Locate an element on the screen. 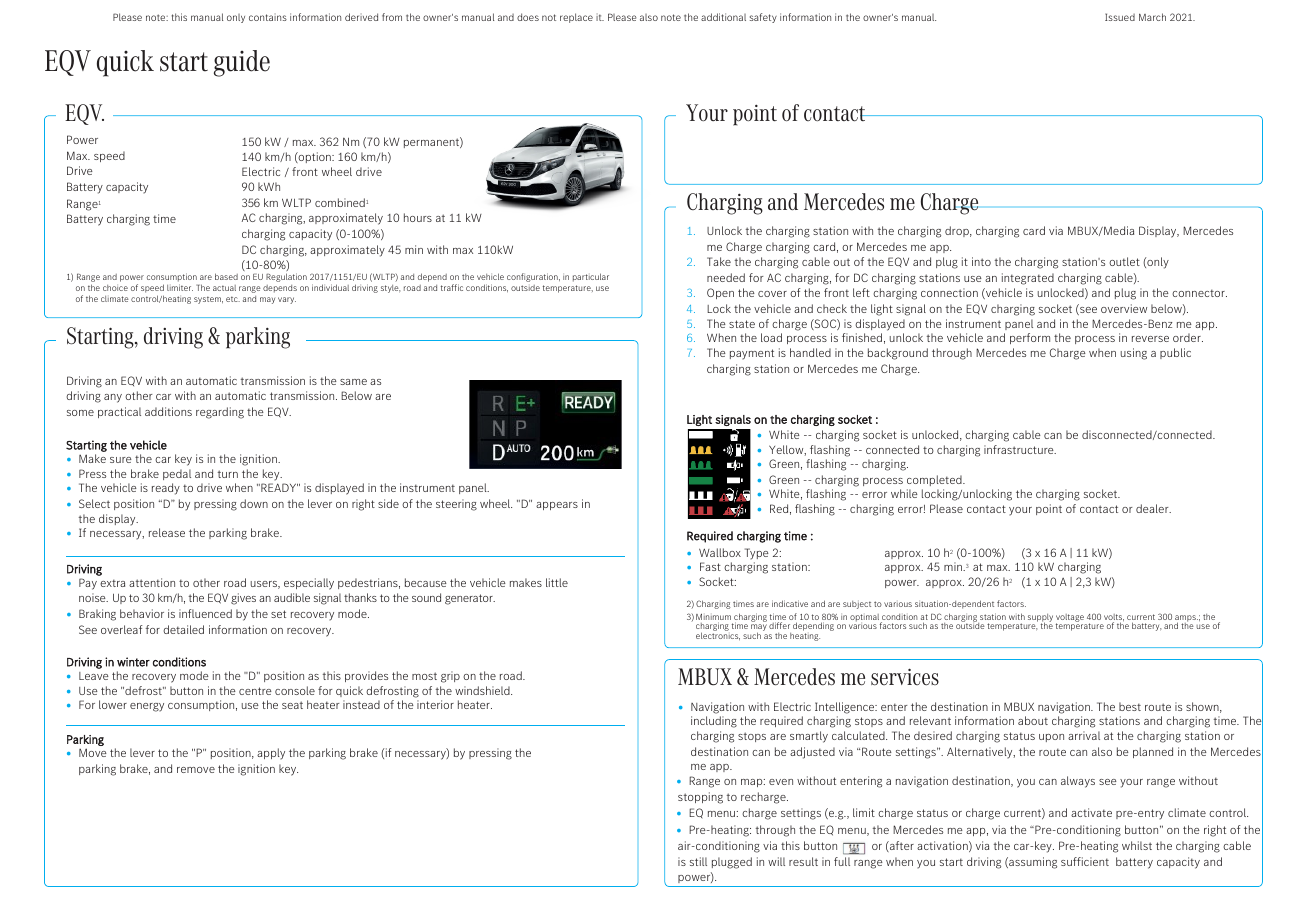 Image resolution: width=1307 pixels, height=924 pixels. still is located at coordinates (698, 861).
